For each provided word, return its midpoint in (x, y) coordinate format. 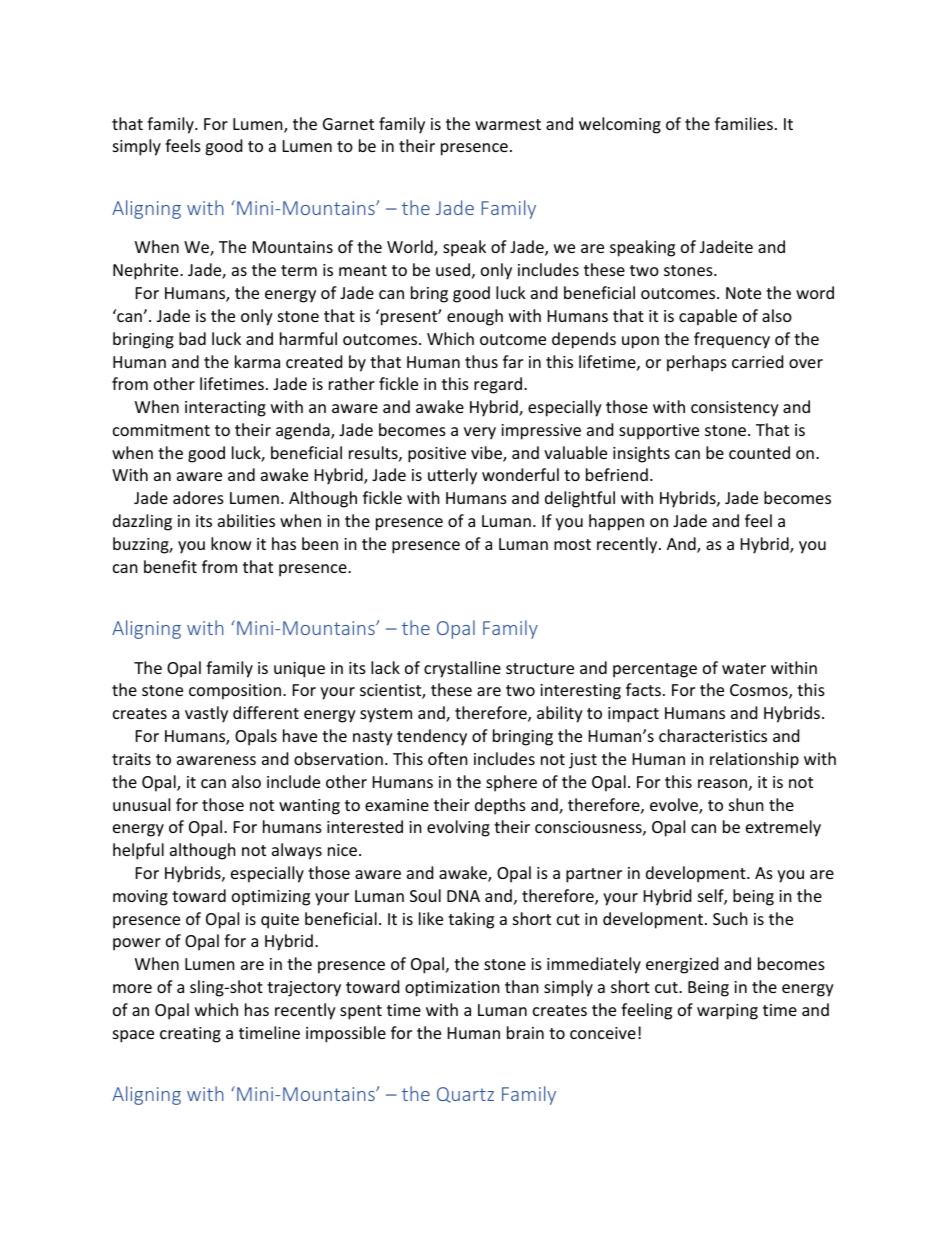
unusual (141, 804)
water (744, 668)
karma (257, 361)
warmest (508, 124)
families (744, 123)
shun (746, 804)
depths (500, 806)
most (572, 544)
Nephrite (147, 271)
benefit (170, 566)
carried (757, 361)
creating (190, 1035)
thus (481, 361)
